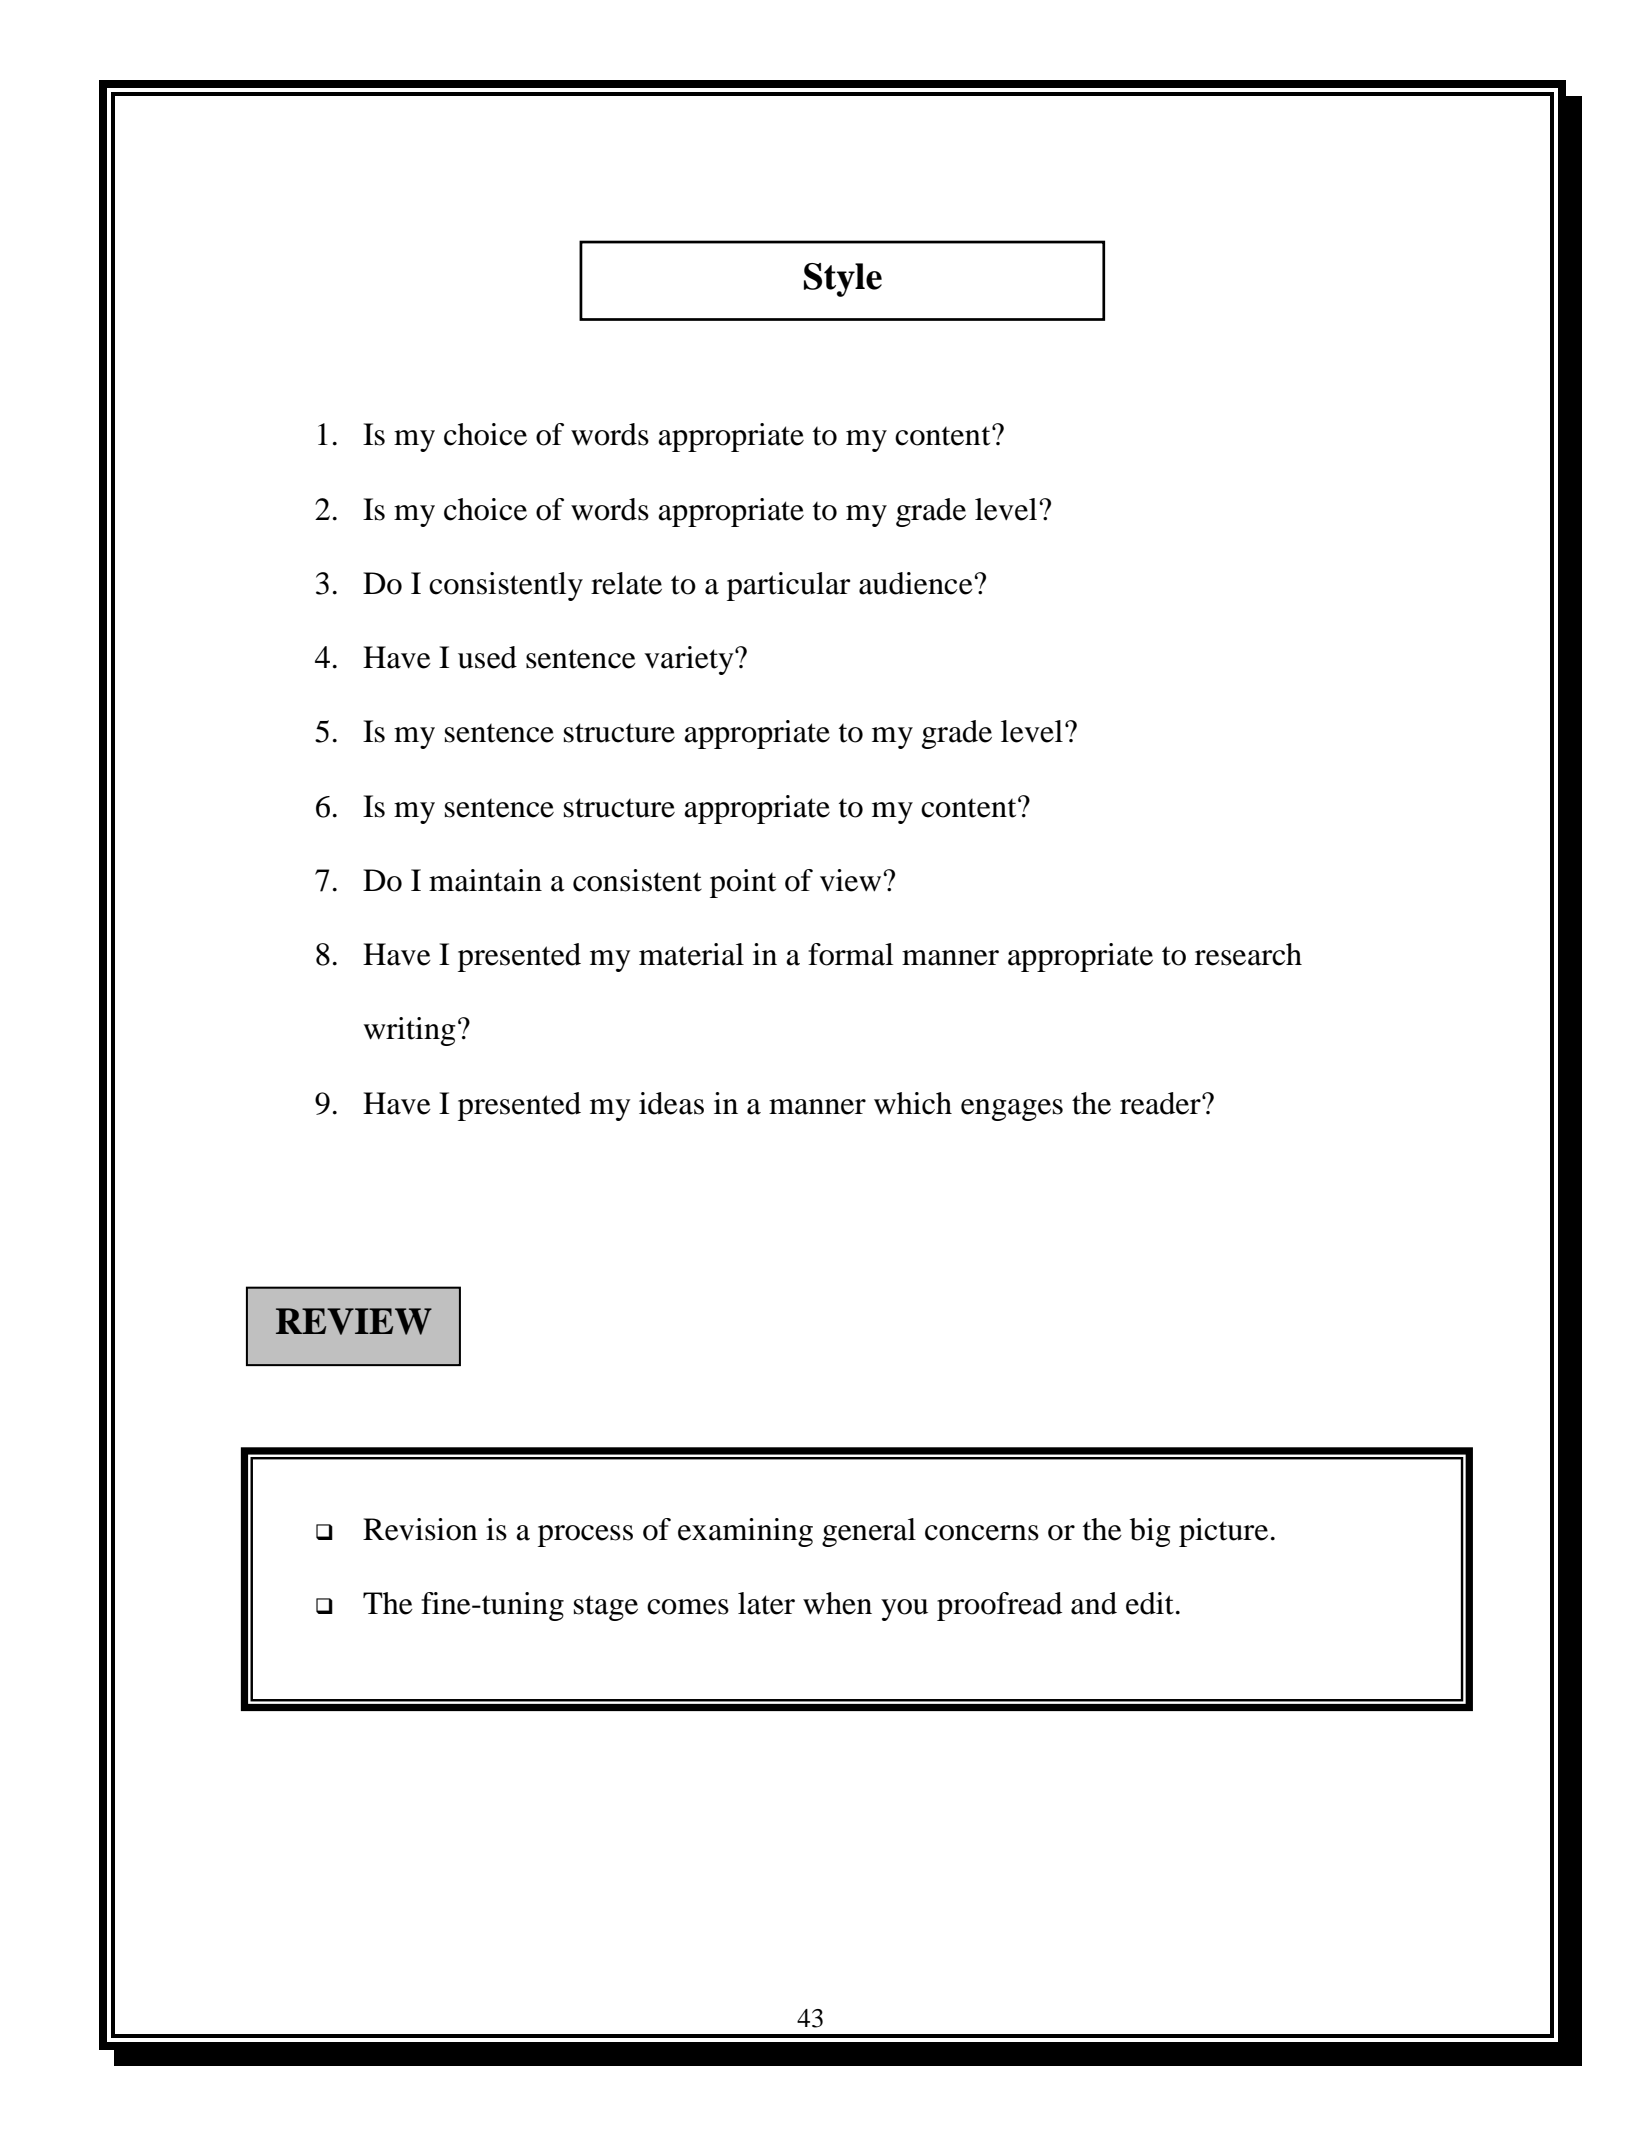 Image resolution: width=1646 pixels, height=2130 pixels. What do you see at coordinates (913, 1103) in the screenshot?
I see `which` at bounding box center [913, 1103].
